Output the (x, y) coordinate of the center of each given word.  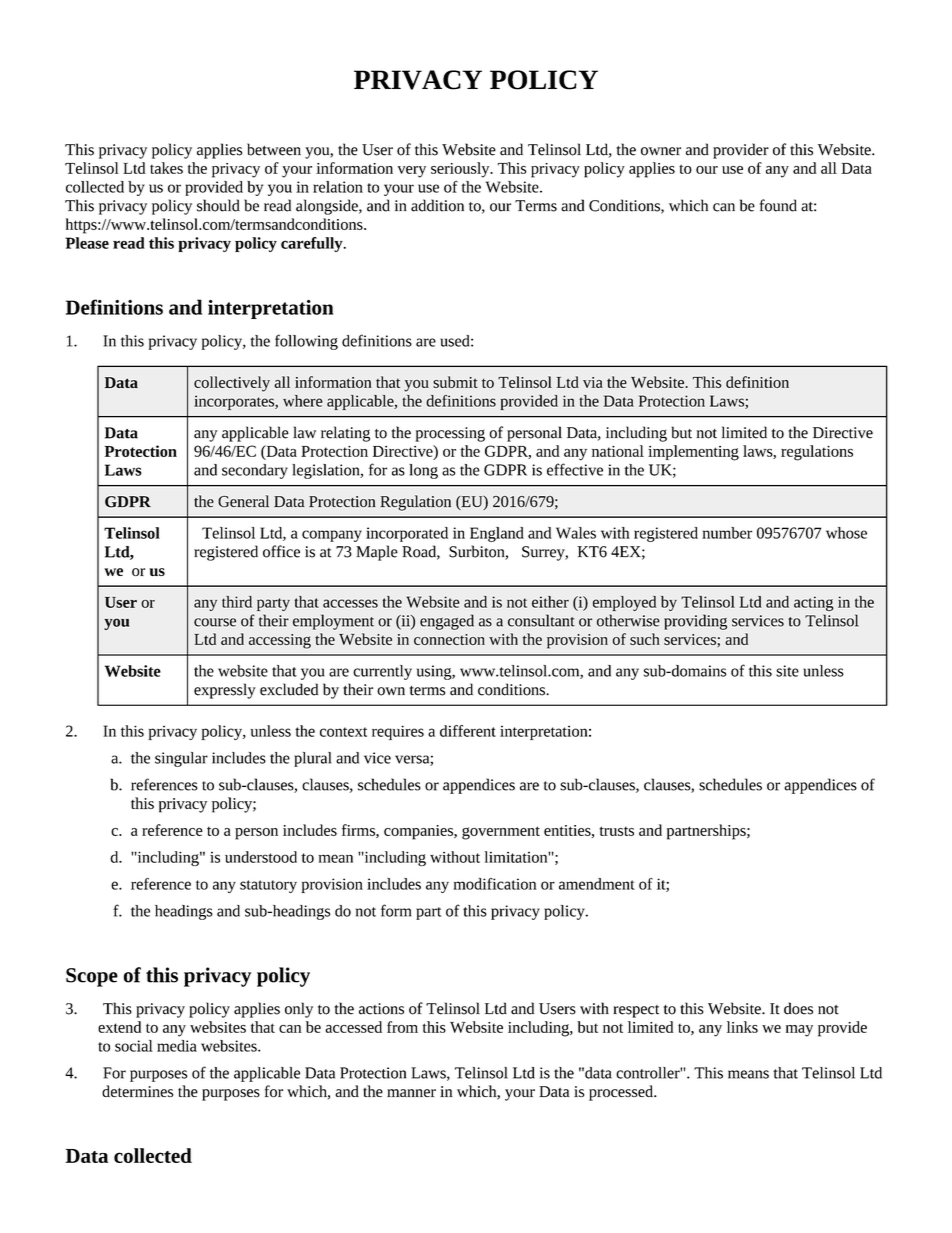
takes (166, 168)
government (501, 833)
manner (411, 1093)
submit (455, 382)
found (778, 205)
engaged (447, 622)
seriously (461, 170)
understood (261, 857)
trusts (616, 831)
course (215, 622)
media (177, 1046)
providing (695, 622)
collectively (232, 384)
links (742, 1027)
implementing (693, 453)
